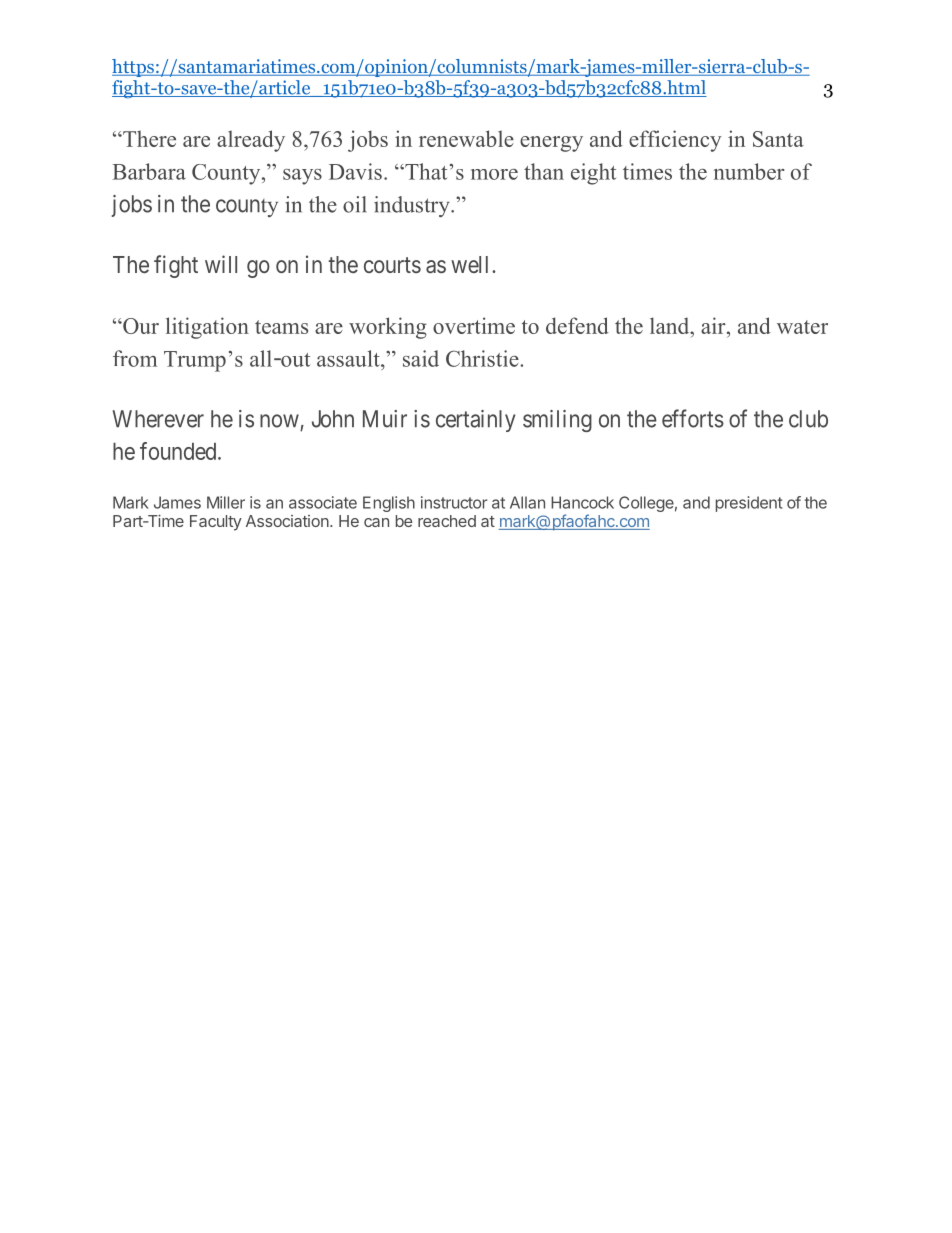  I want to click on efforts, so click(693, 418).
